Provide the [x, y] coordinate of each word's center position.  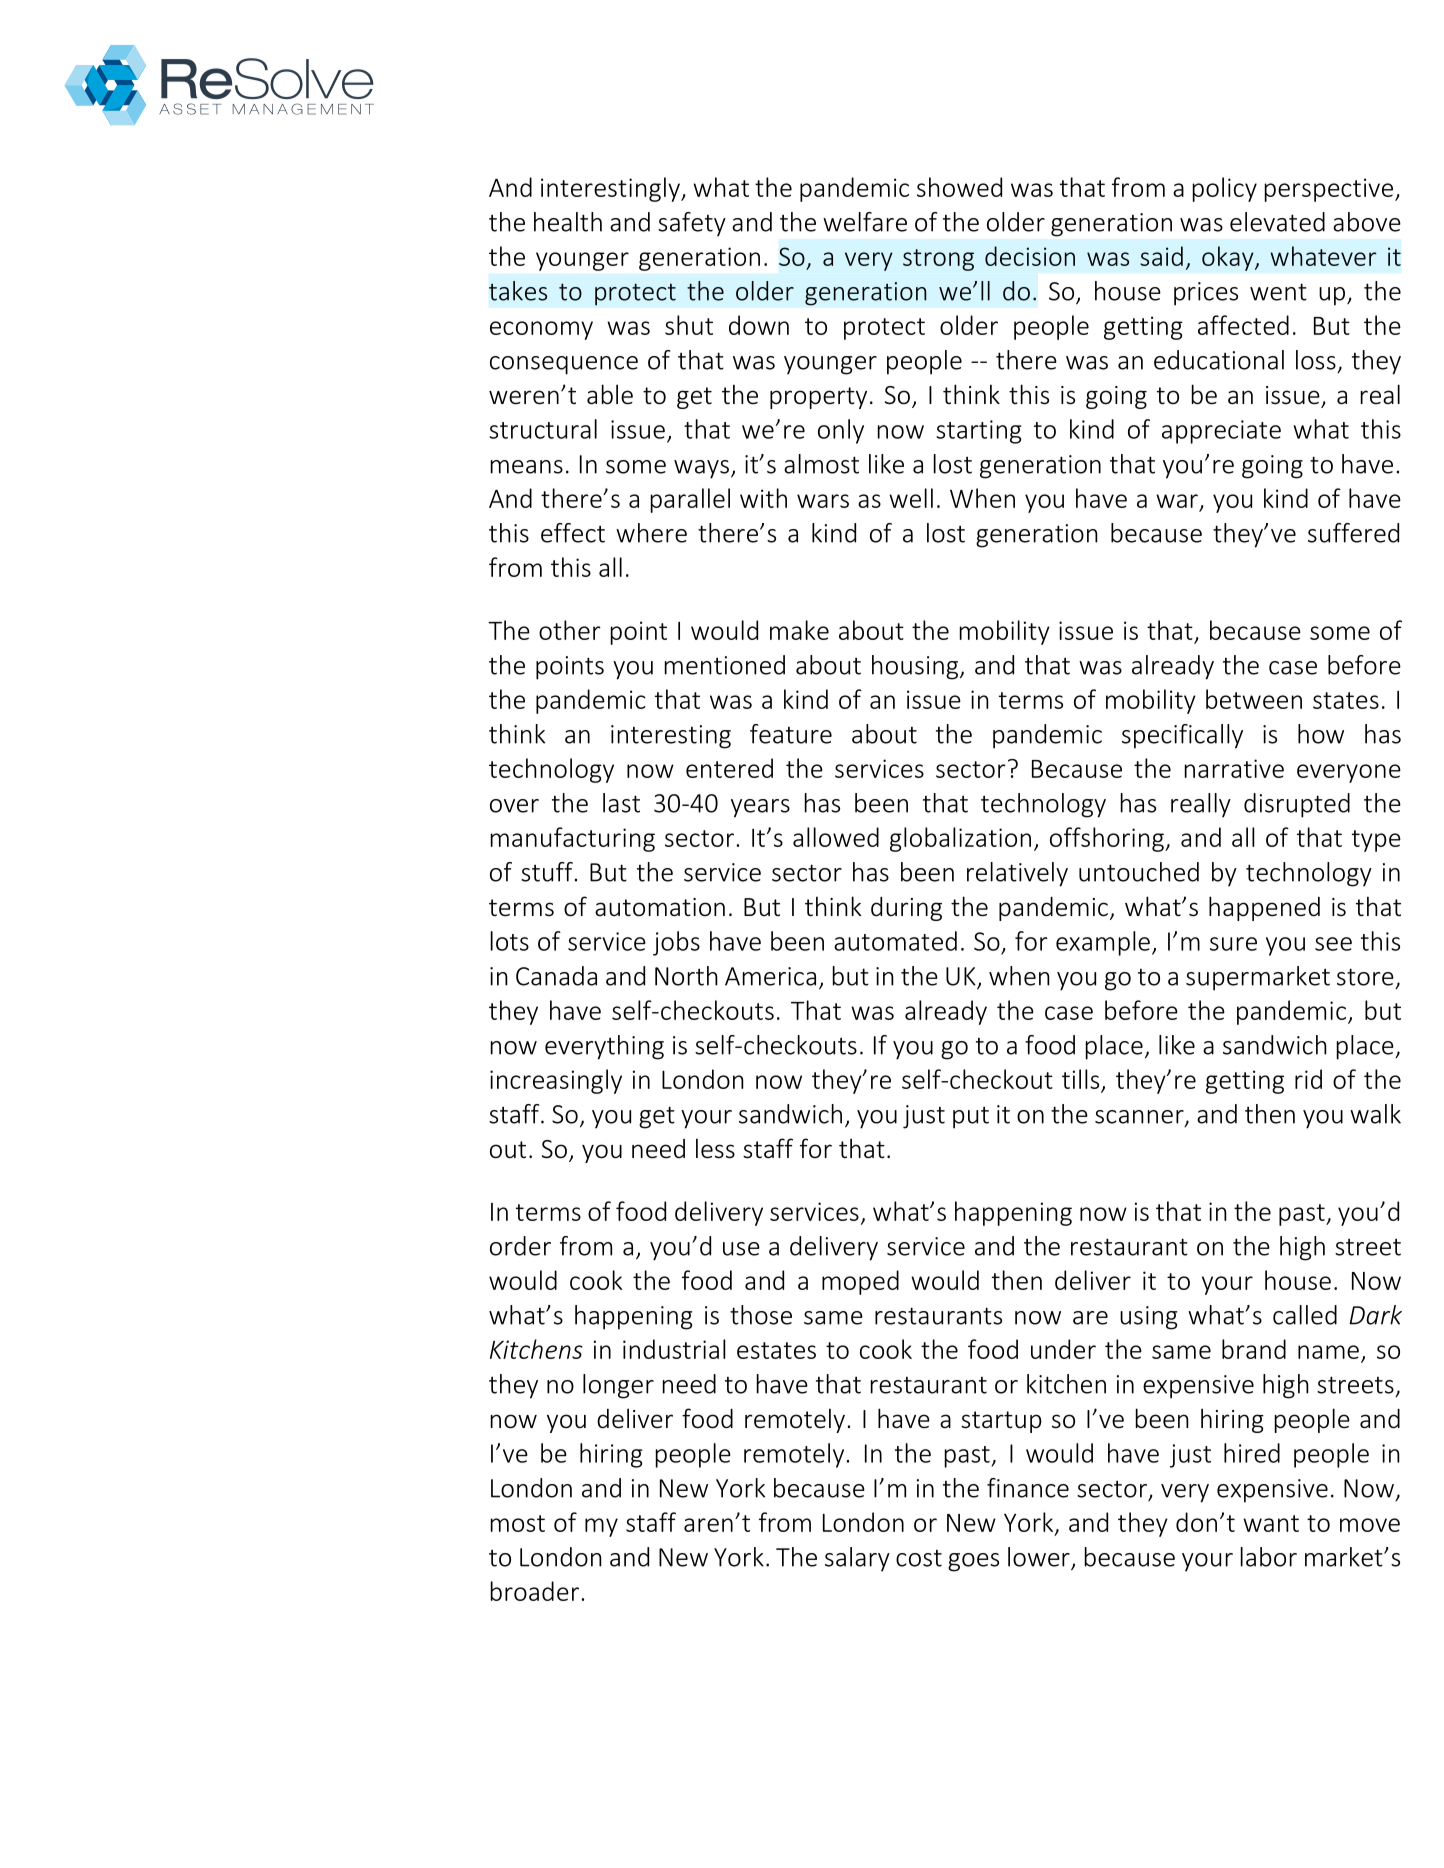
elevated [1277, 222]
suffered [1353, 533]
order [520, 1246]
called [1305, 1315]
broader [535, 1591]
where [651, 533]
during [906, 909]
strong [938, 260]
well [911, 498]
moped [860, 1282]
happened [1264, 908]
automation [660, 907]
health [568, 222]
